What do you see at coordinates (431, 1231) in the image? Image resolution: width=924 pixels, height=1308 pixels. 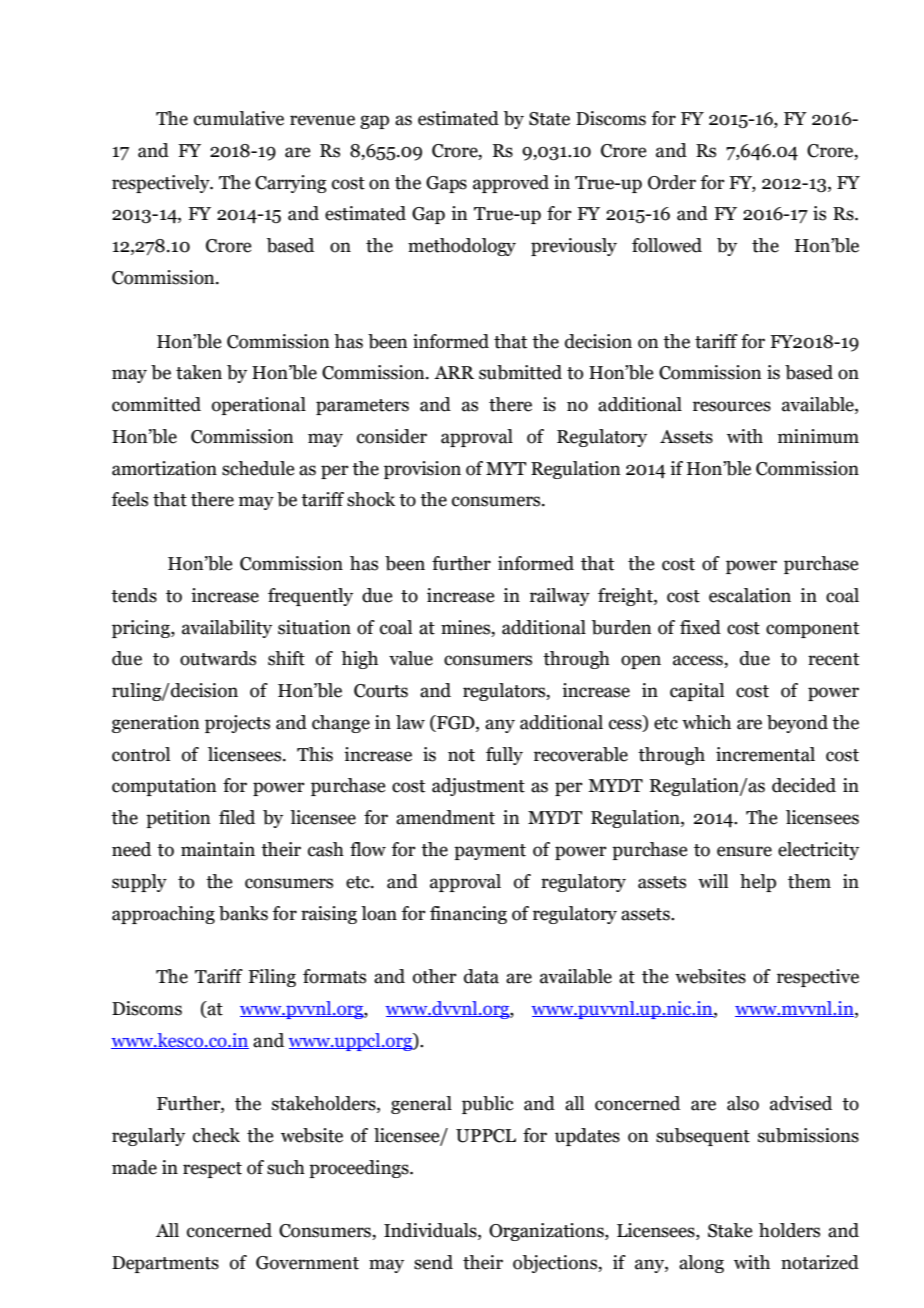 I see `Individuals` at bounding box center [431, 1231].
